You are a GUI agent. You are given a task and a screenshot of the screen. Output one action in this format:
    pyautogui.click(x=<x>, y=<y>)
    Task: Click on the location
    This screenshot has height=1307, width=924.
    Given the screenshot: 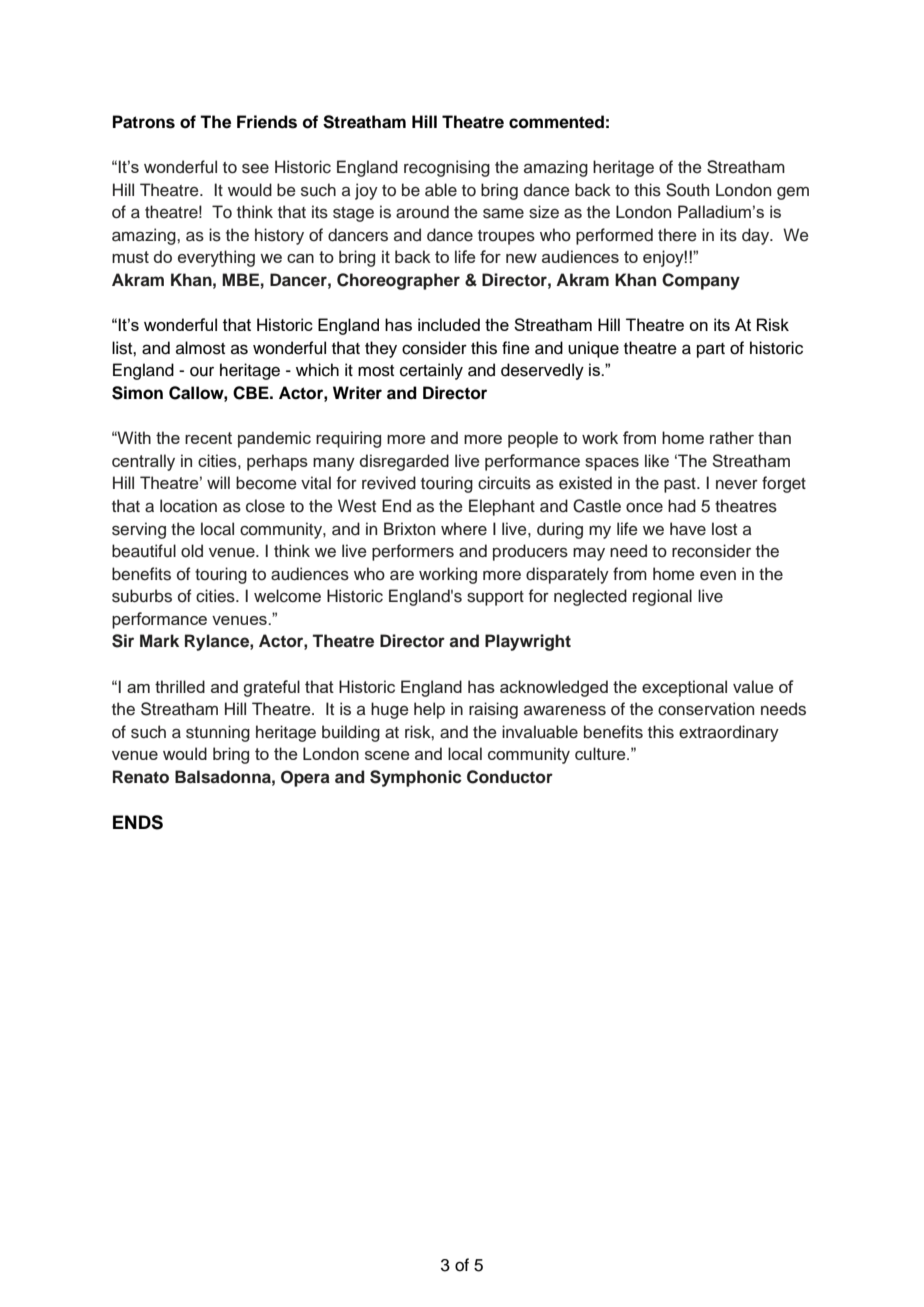 What is the action you would take?
    pyautogui.click(x=188, y=506)
